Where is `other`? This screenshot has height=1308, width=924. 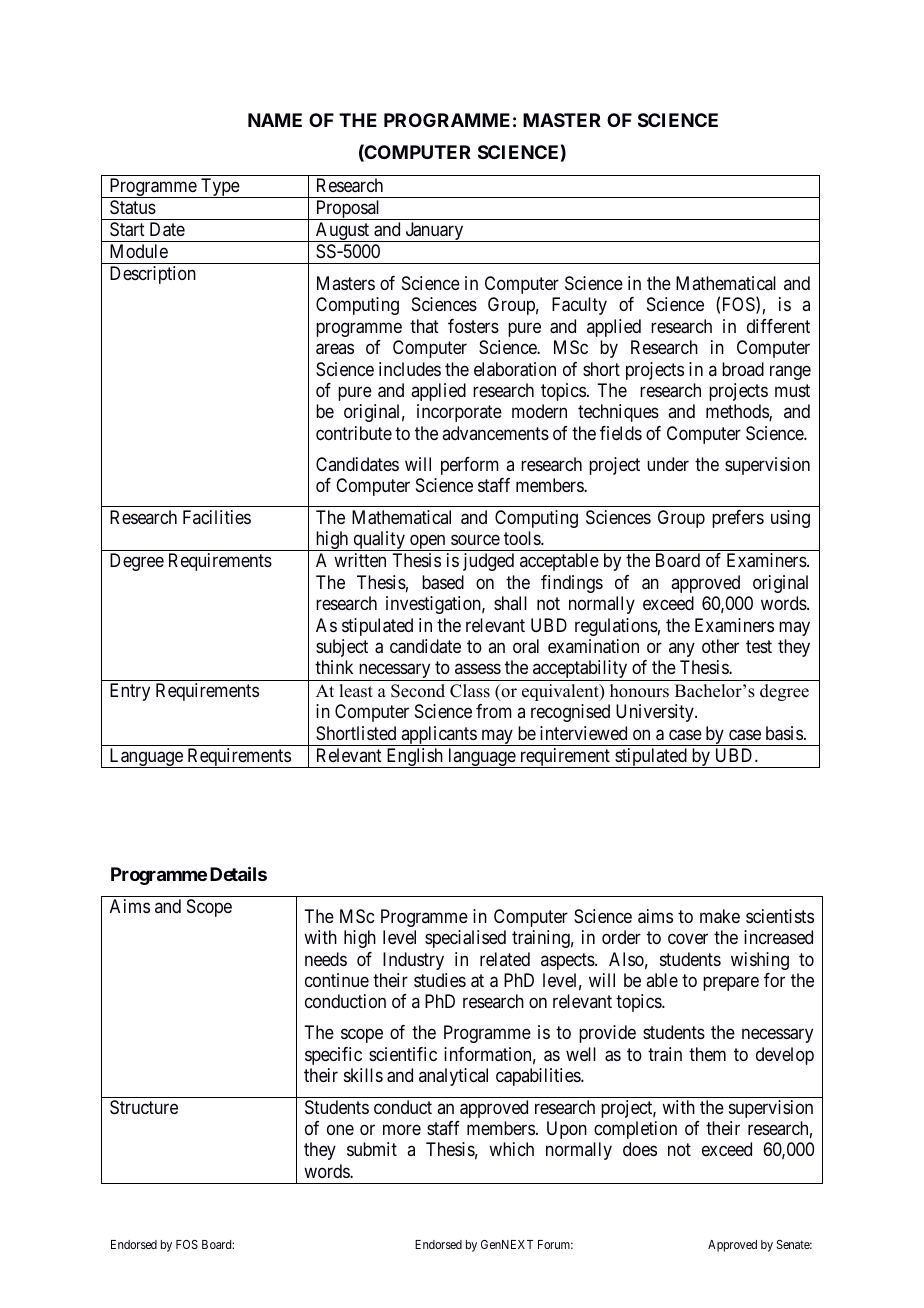 other is located at coordinates (720, 646).
